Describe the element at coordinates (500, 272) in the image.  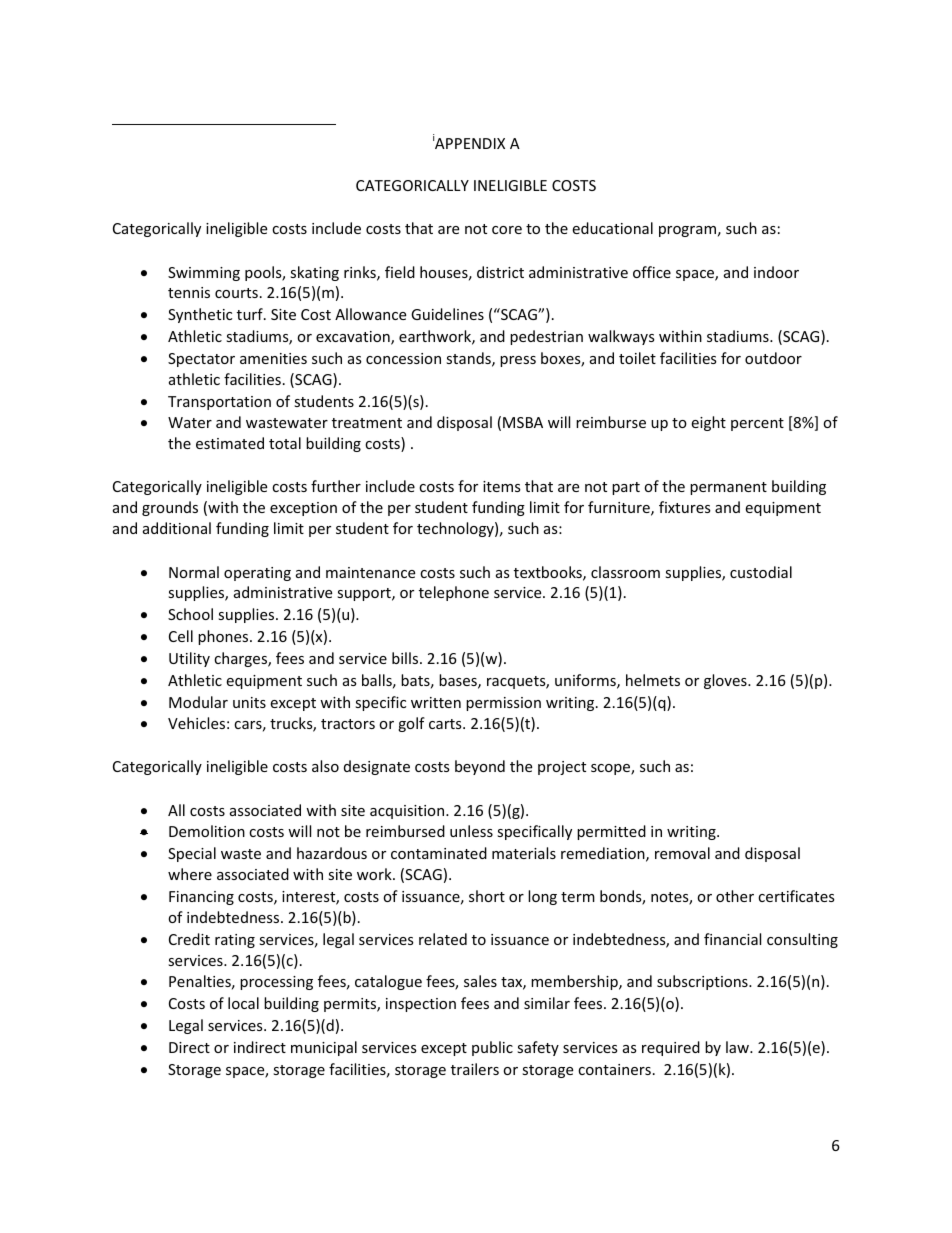
I see `district` at that location.
